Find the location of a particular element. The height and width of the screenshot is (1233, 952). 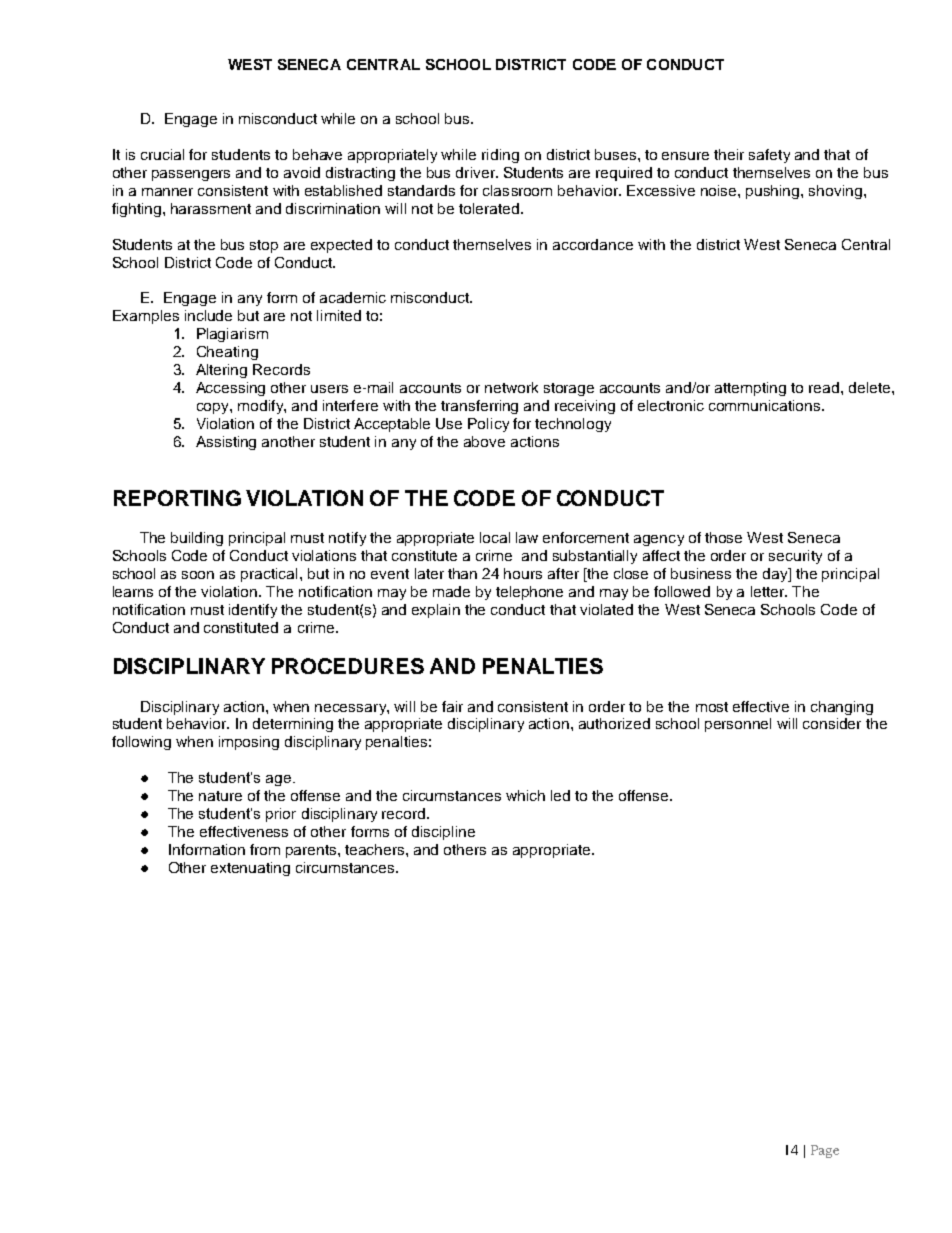

Page is located at coordinates (825, 1151).
